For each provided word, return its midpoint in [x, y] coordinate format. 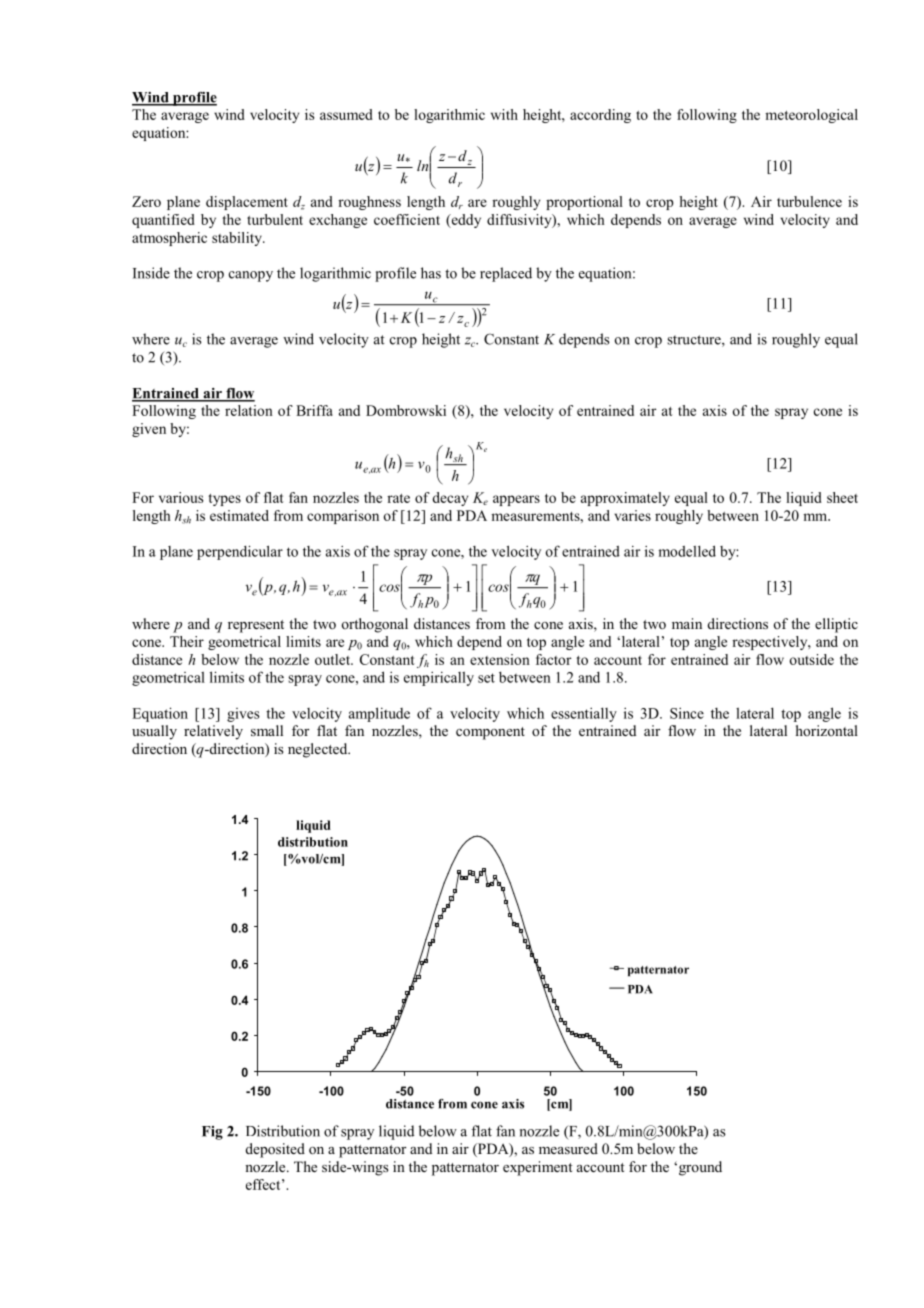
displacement [247, 203]
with [504, 114]
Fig [212, 1133]
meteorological [811, 116]
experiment [538, 1168]
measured [568, 1148]
